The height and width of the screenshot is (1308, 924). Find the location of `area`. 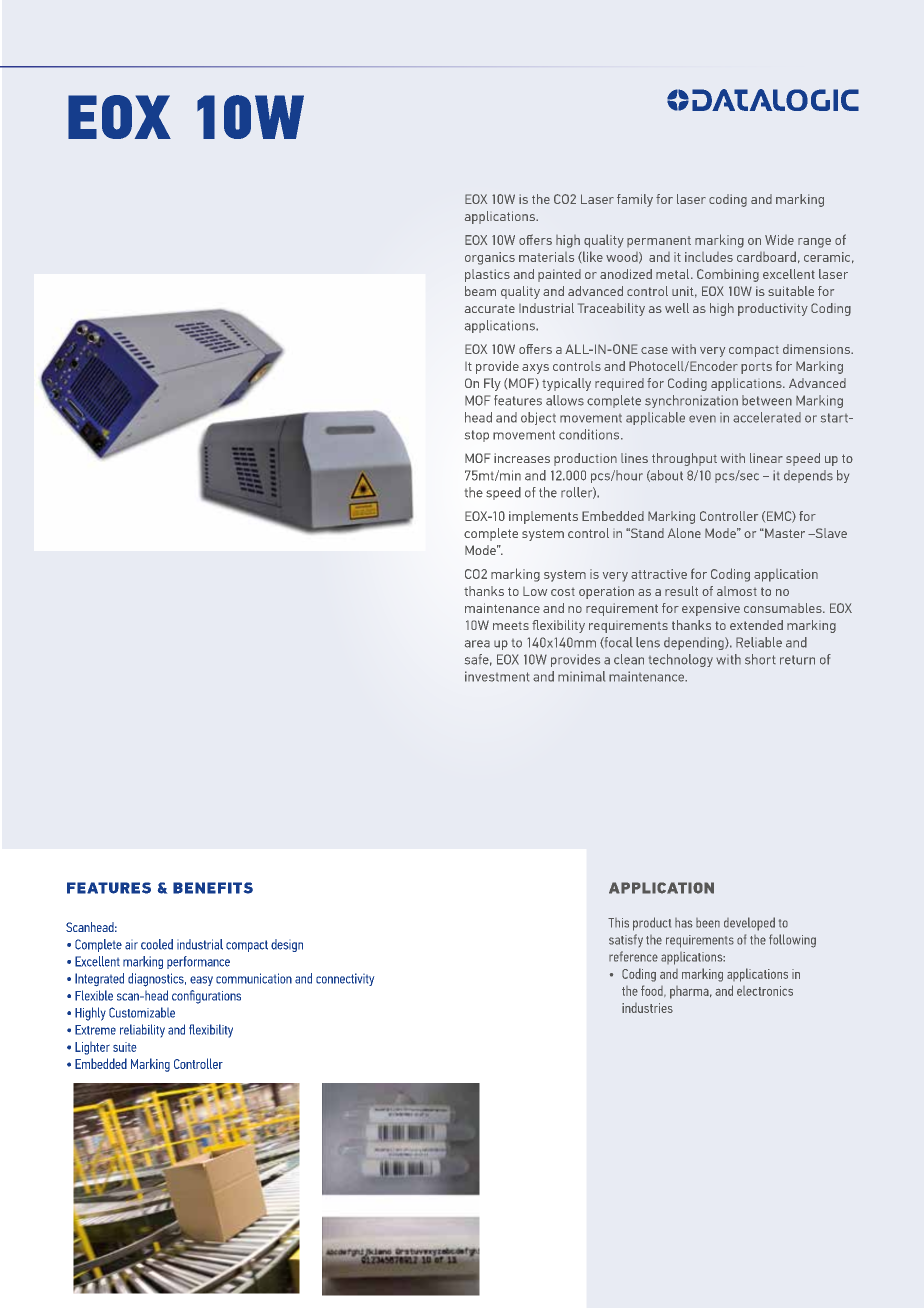

area is located at coordinates (477, 644).
